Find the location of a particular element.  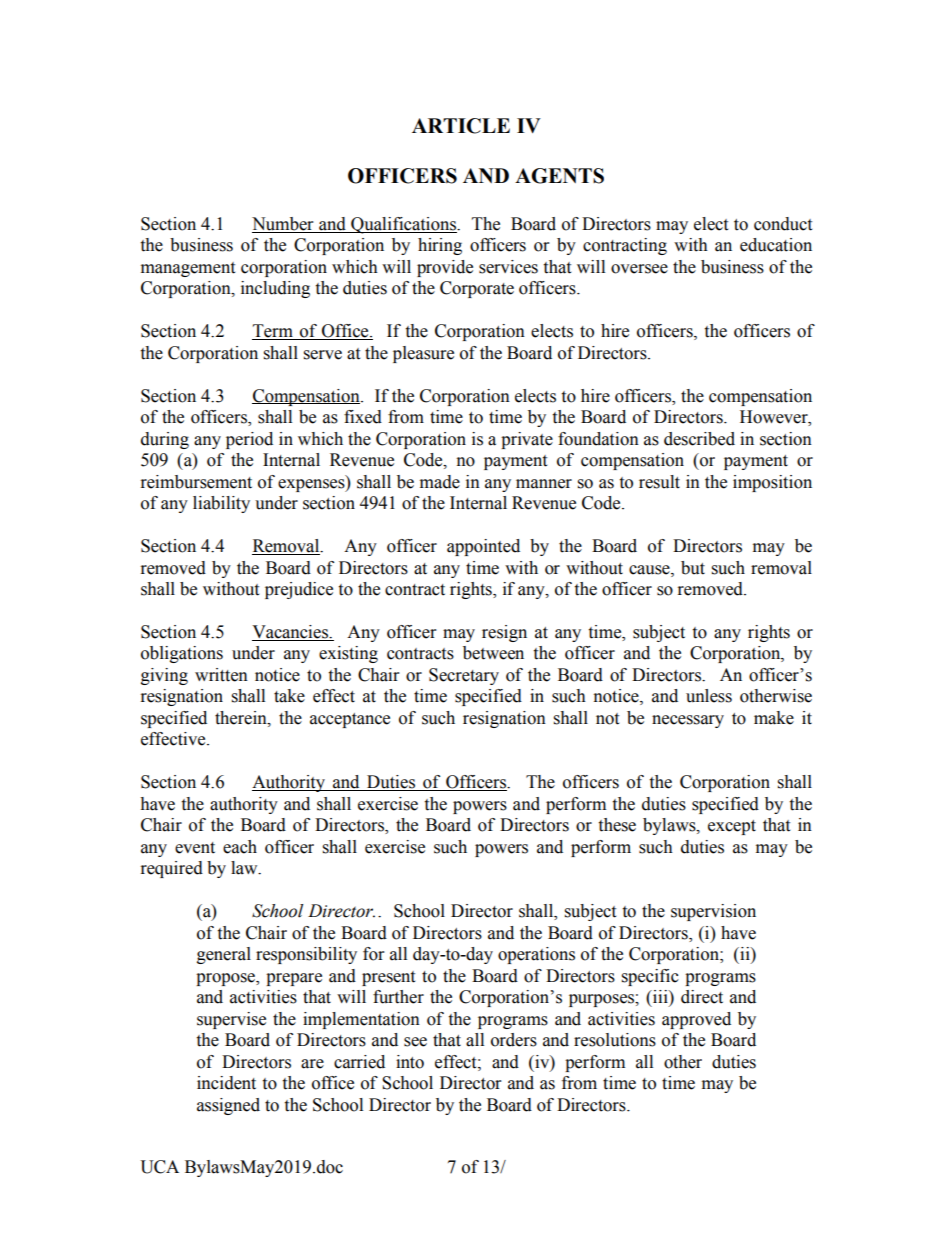

pleasure is located at coordinates (423, 354).
